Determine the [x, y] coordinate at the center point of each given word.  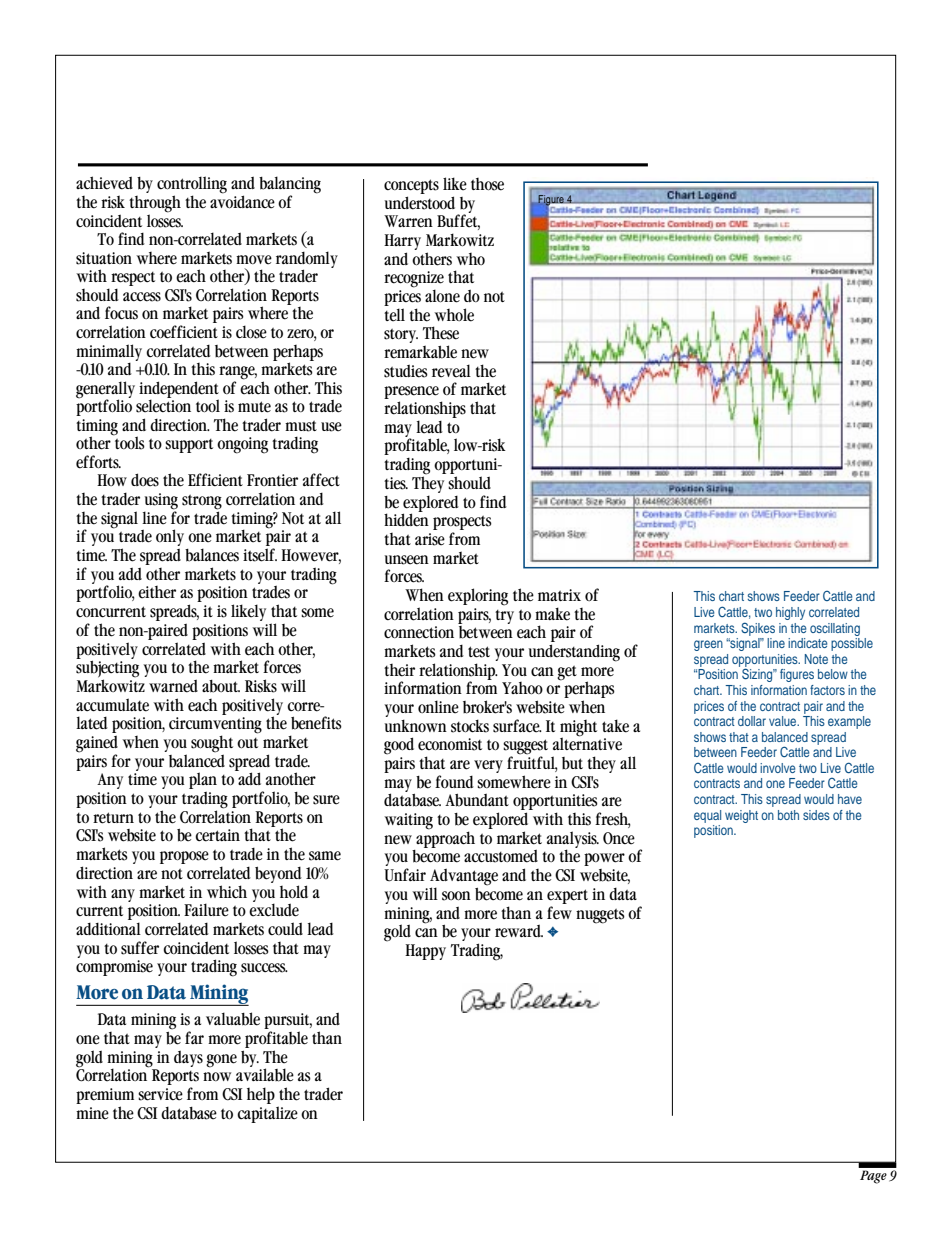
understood [420, 203]
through [155, 205]
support [189, 446]
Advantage [464, 878]
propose [184, 857]
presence [413, 394]
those [487, 184]
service [160, 1094]
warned [173, 686]
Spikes [758, 629]
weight [741, 816]
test [479, 652]
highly [790, 613]
